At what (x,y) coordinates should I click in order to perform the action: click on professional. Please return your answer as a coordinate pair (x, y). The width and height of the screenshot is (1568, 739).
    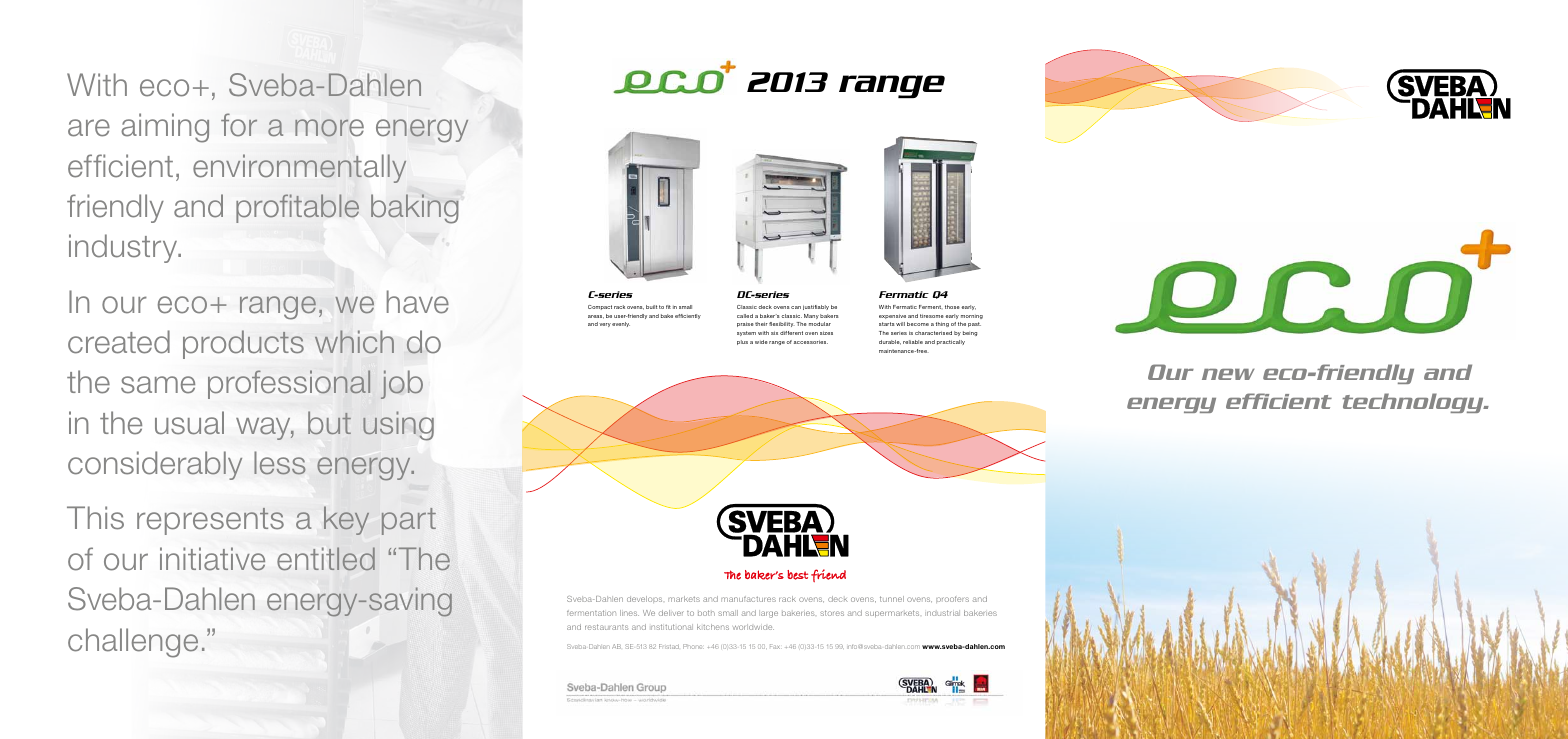
    Looking at the image, I should click on (289, 384).
